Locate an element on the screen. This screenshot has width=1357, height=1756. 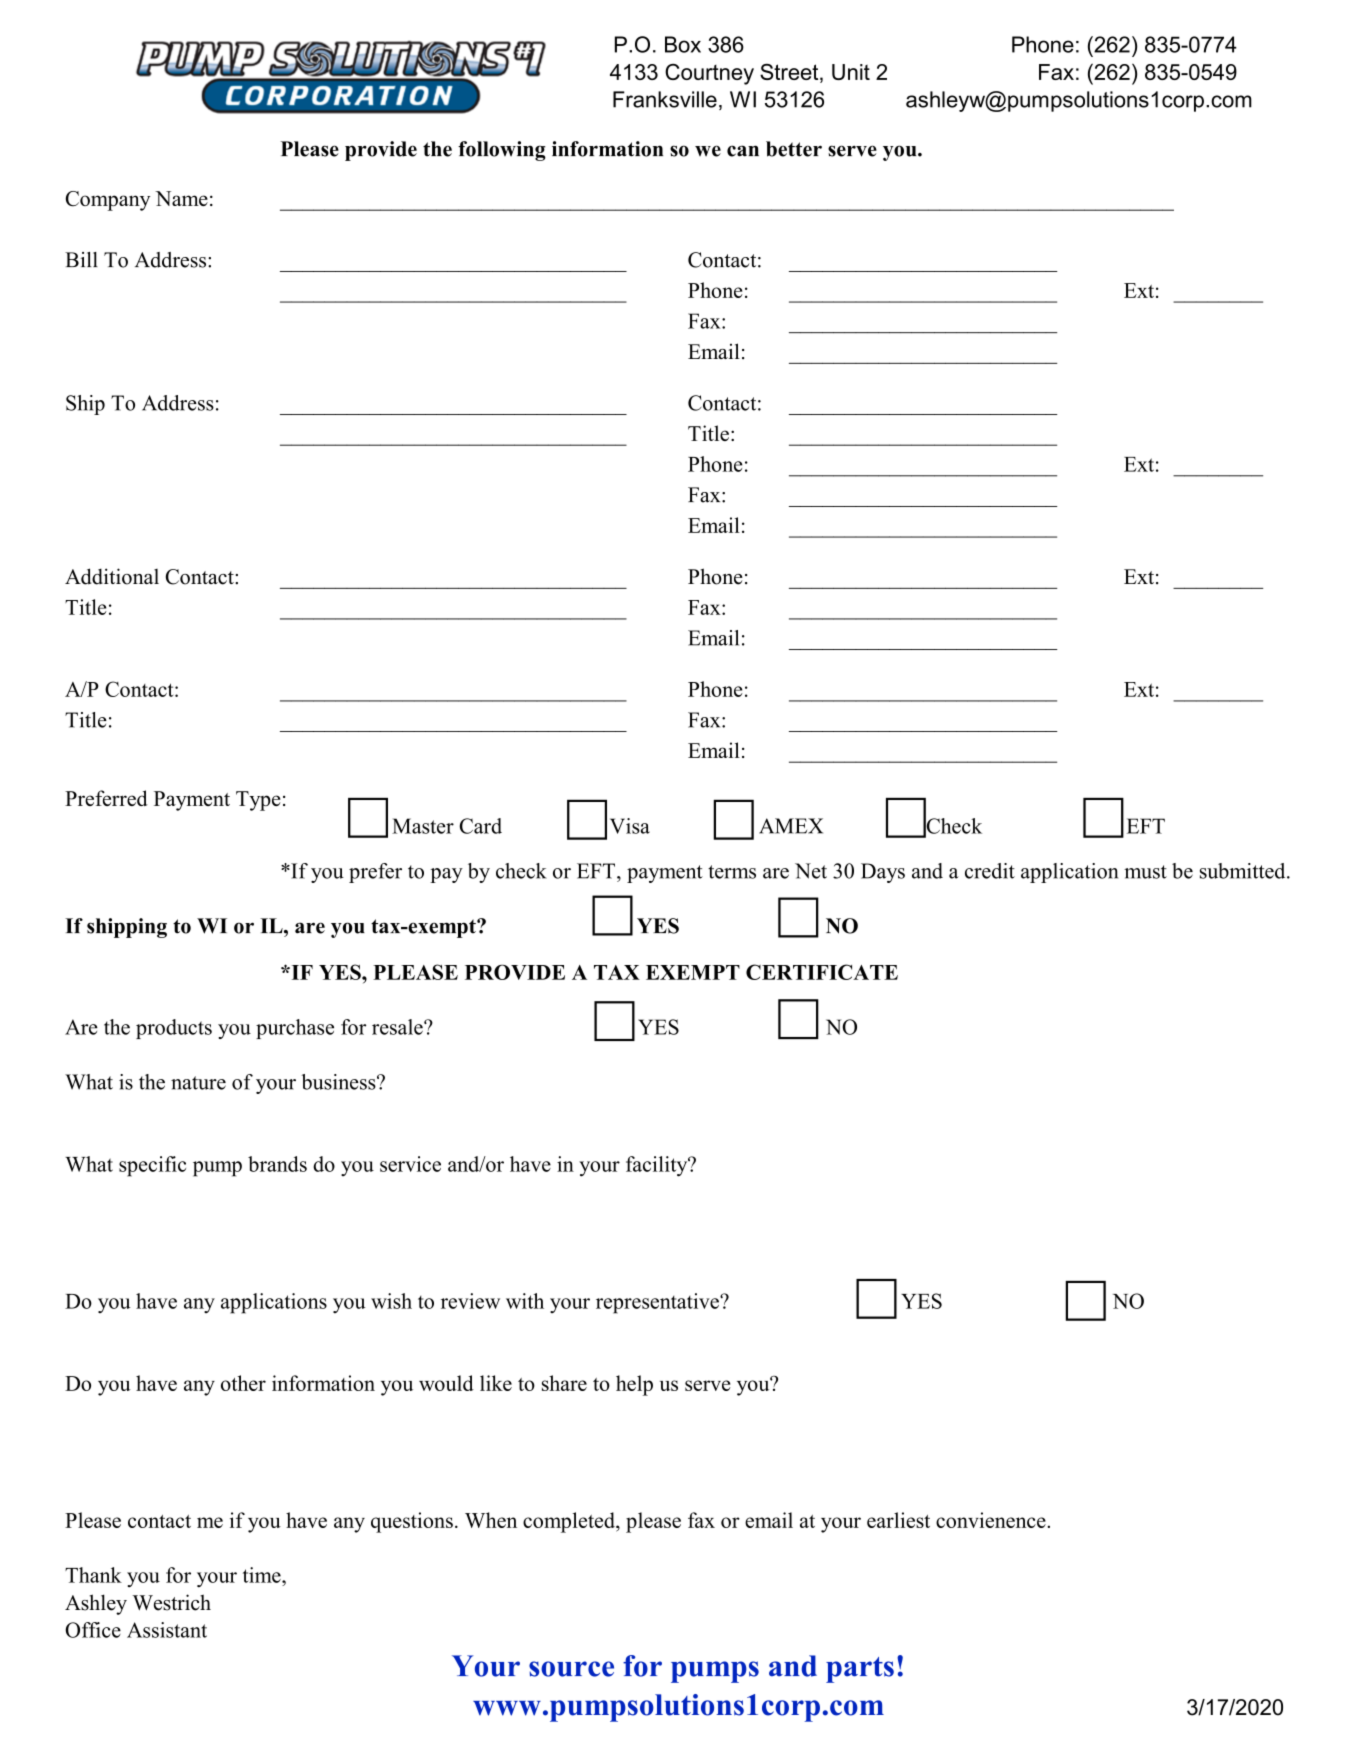
must is located at coordinates (1145, 872).
